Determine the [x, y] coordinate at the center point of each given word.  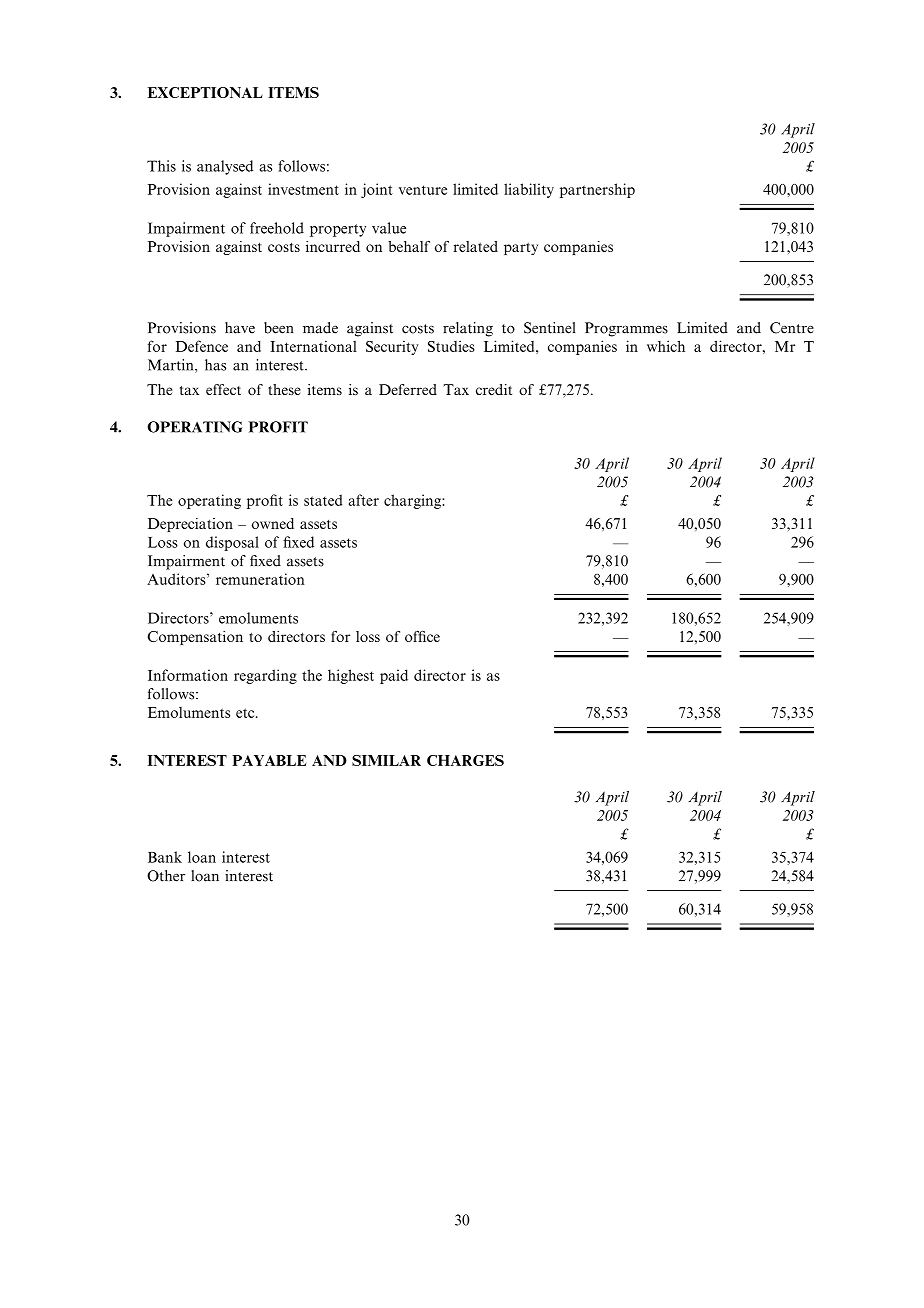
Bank [165, 857]
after [364, 500]
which [666, 346]
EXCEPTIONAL [205, 92]
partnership [597, 190]
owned [273, 523]
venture [423, 190]
